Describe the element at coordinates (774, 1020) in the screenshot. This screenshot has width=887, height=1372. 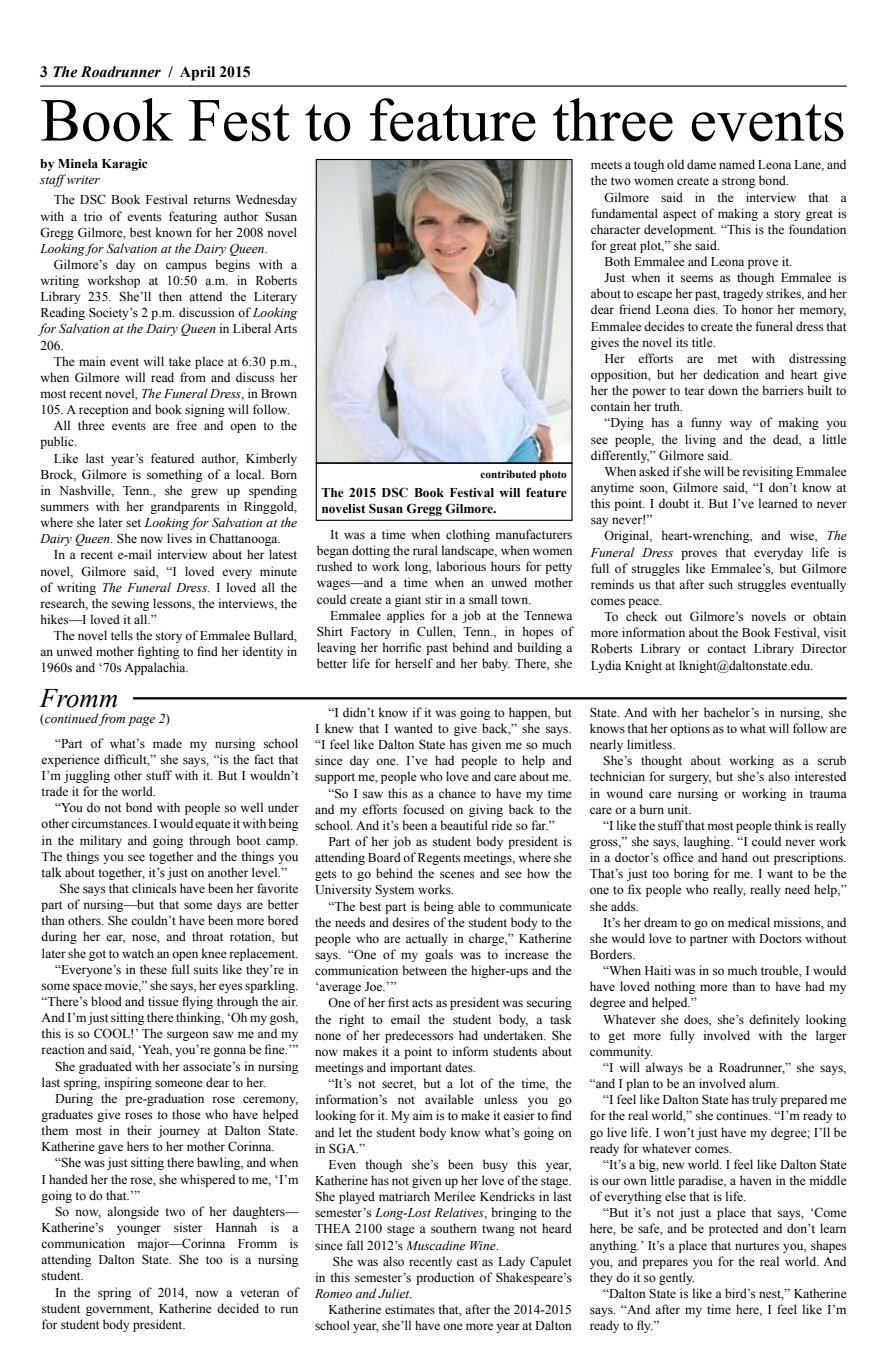
I see `definitely` at that location.
